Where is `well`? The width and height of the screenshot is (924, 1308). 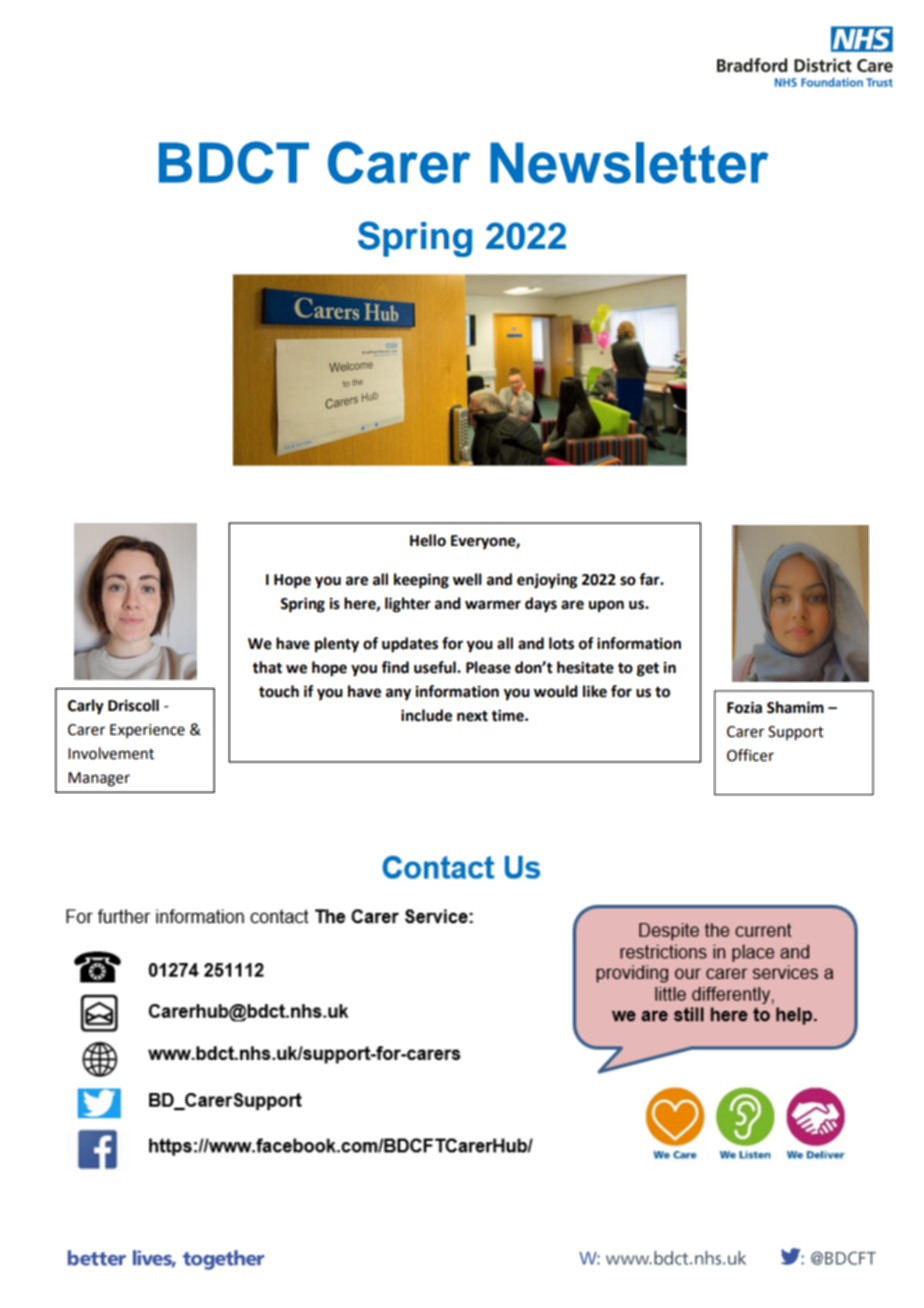
well is located at coordinates (467, 579).
